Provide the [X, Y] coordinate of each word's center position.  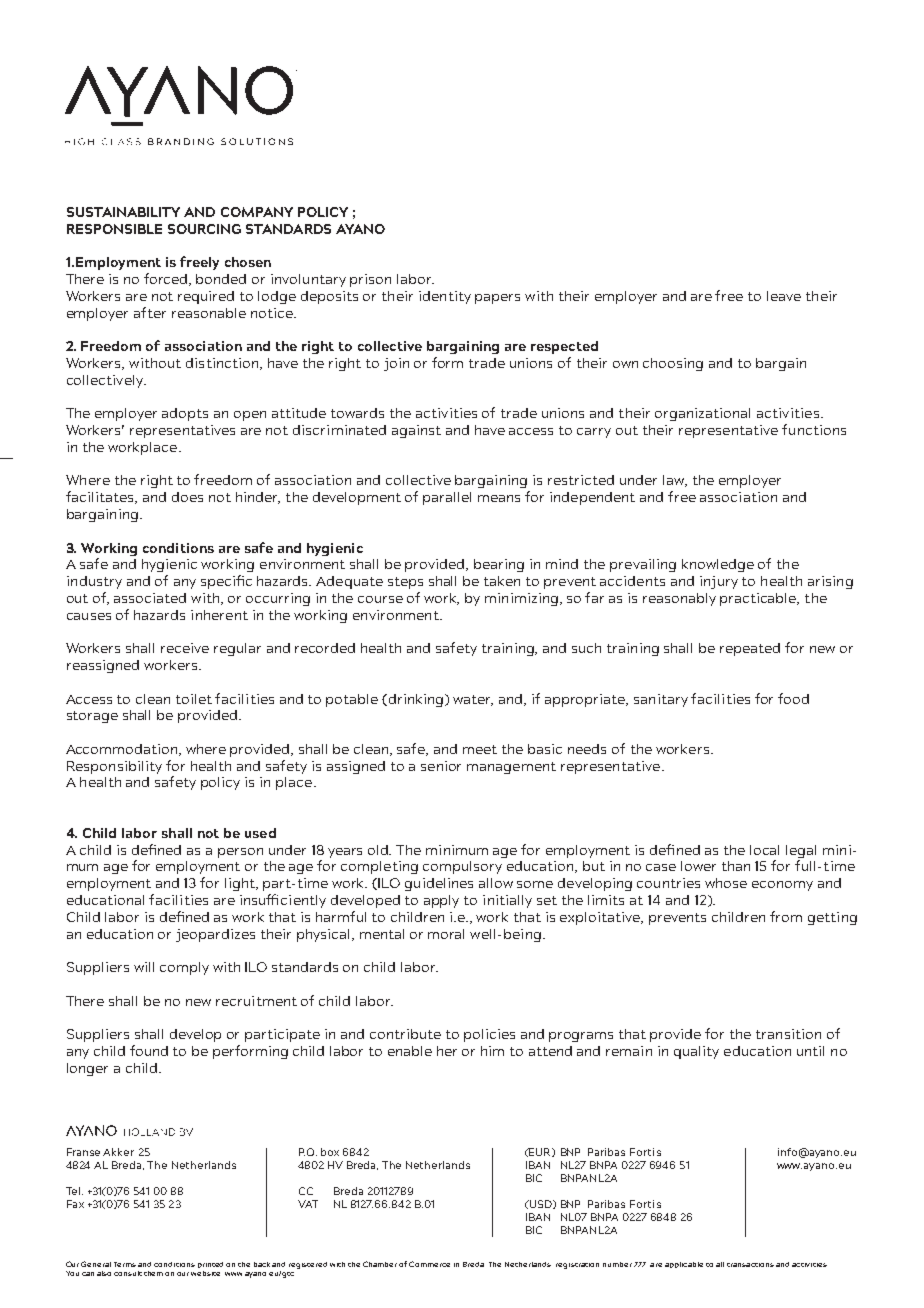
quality [696, 1052]
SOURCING [204, 229]
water [473, 700]
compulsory [462, 867]
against [416, 431]
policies [489, 1035]
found [149, 1050]
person [240, 853]
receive [185, 648]
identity [445, 297]
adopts [185, 414]
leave [784, 296]
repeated [750, 649]
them [153, 1273]
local [764, 850]
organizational [702, 414]
